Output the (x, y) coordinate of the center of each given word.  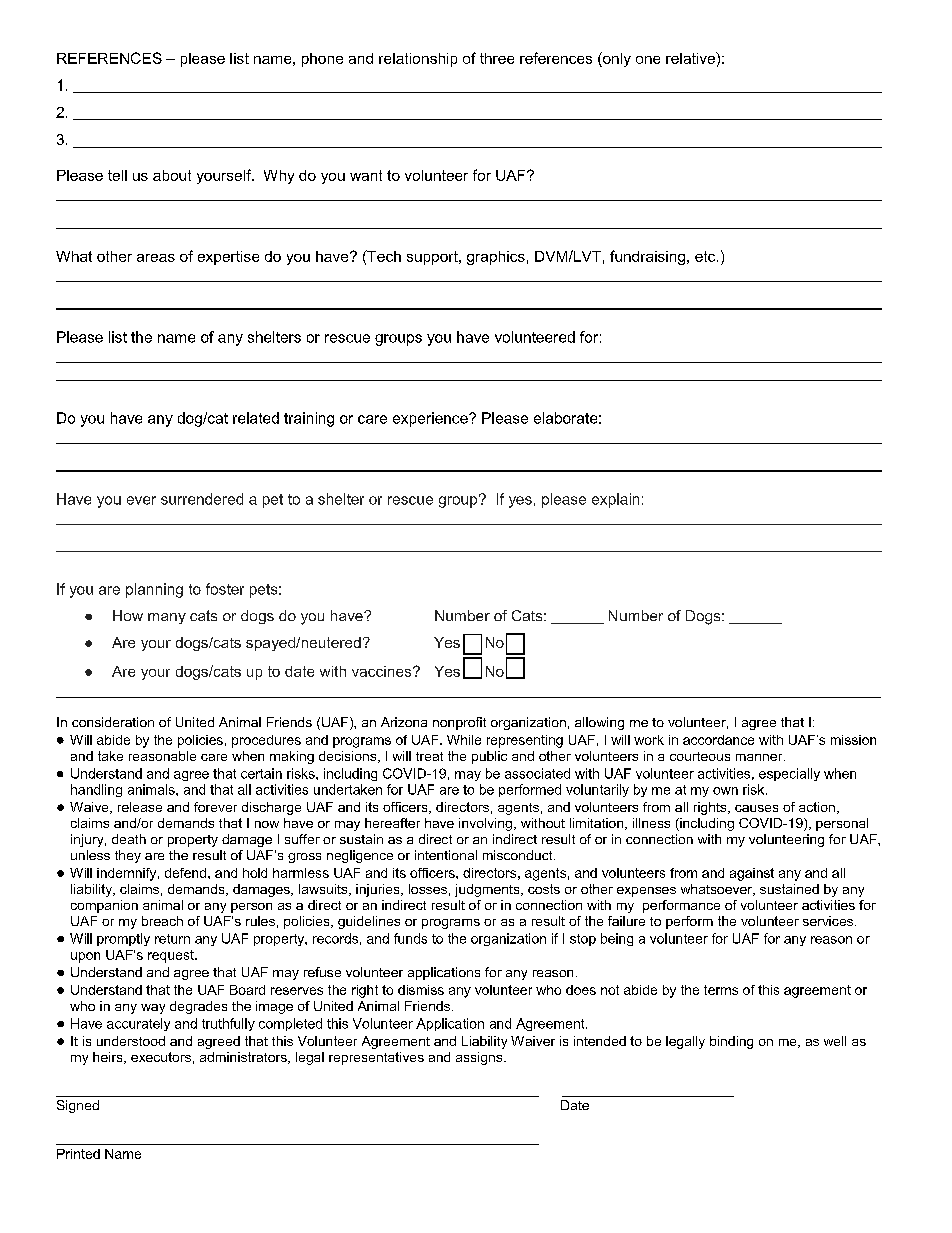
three (497, 58)
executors (161, 1057)
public (489, 757)
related (256, 418)
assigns (480, 1058)
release (140, 807)
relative (691, 58)
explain (615, 500)
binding (731, 1042)
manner (760, 757)
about (172, 175)
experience (431, 419)
